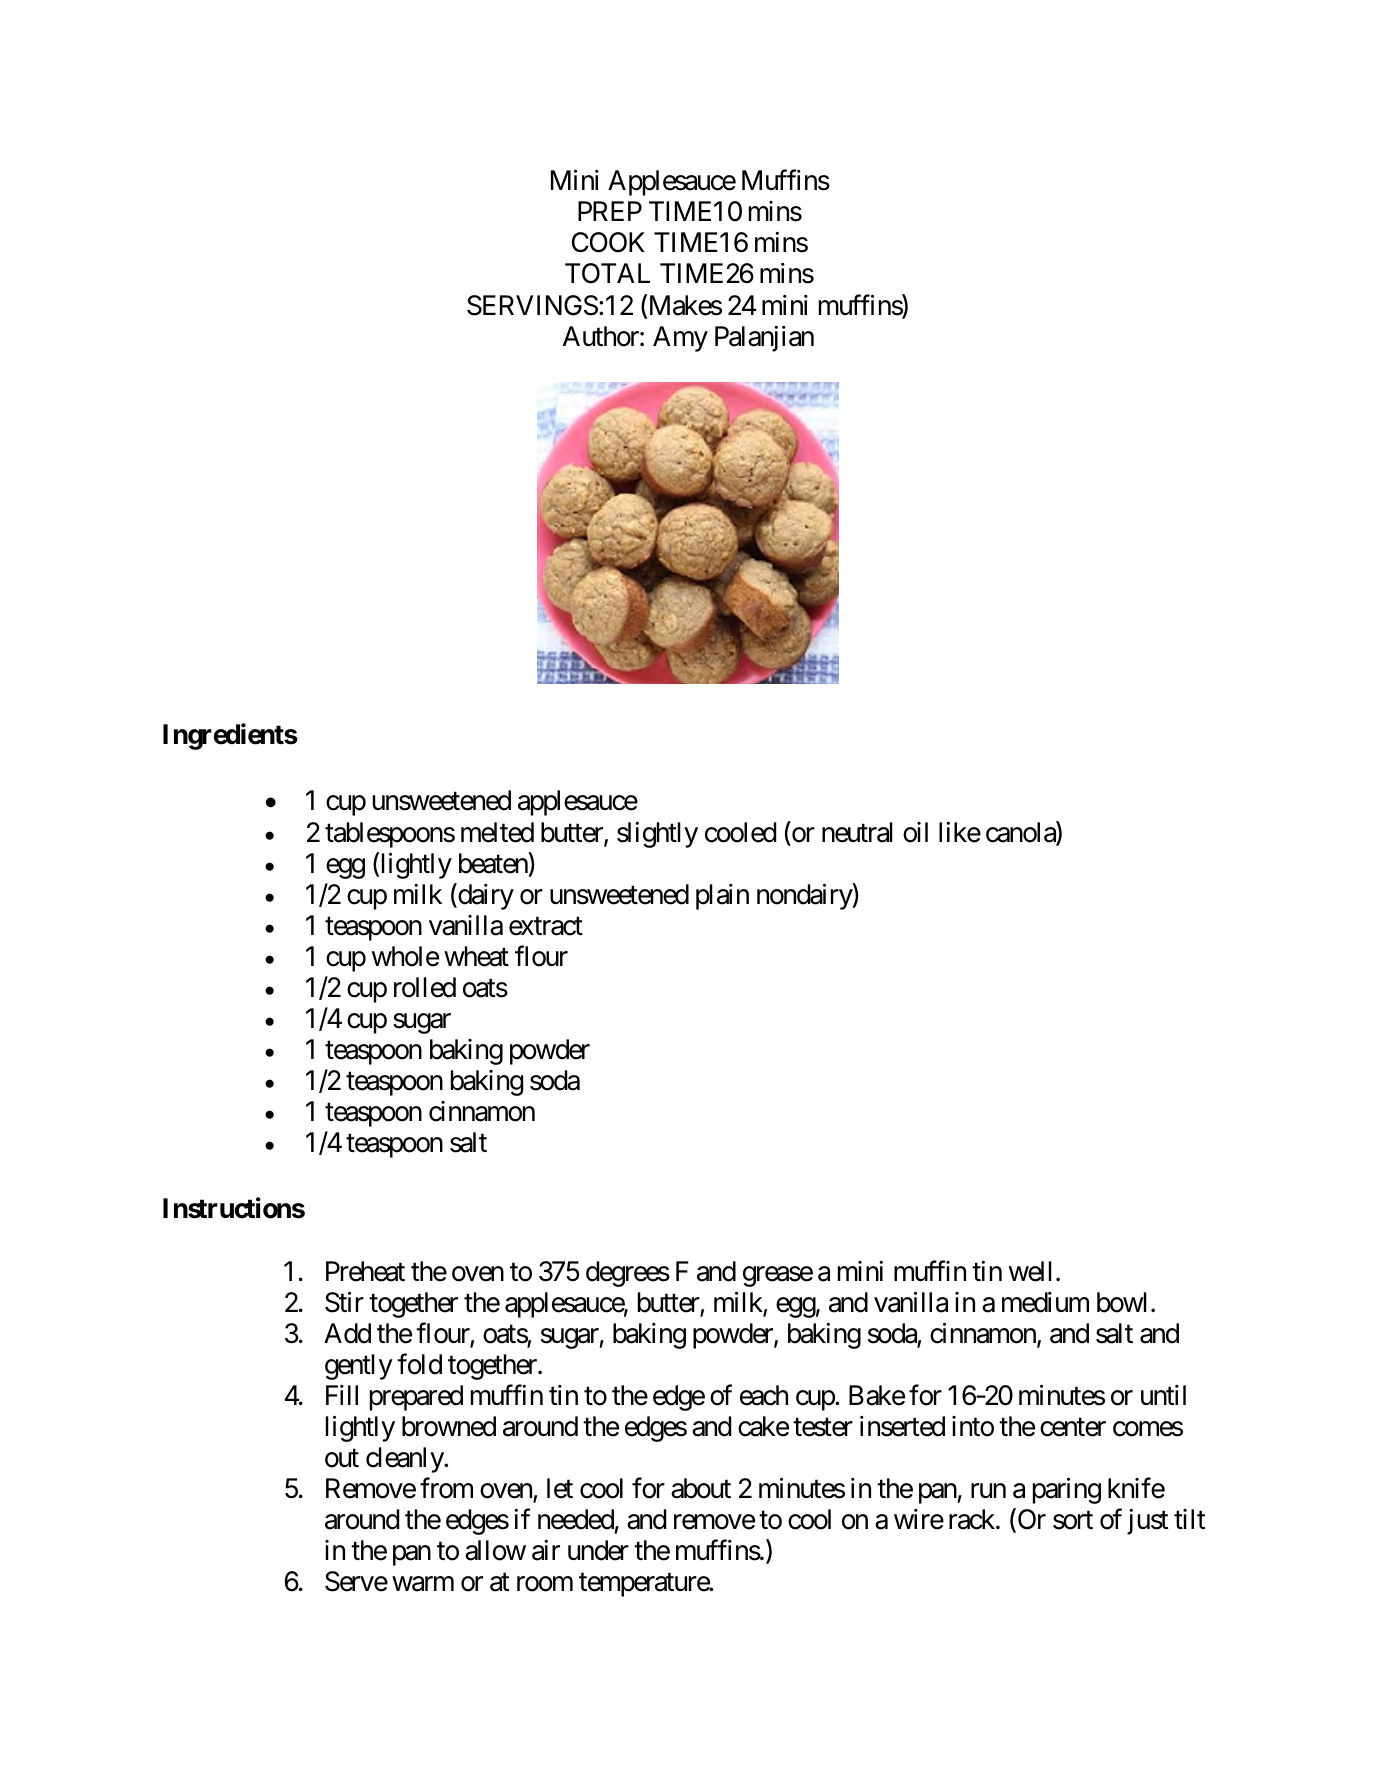 The height and width of the page is (1780, 1376). What do you see at coordinates (1030, 1271) in the page?
I see `well` at bounding box center [1030, 1271].
